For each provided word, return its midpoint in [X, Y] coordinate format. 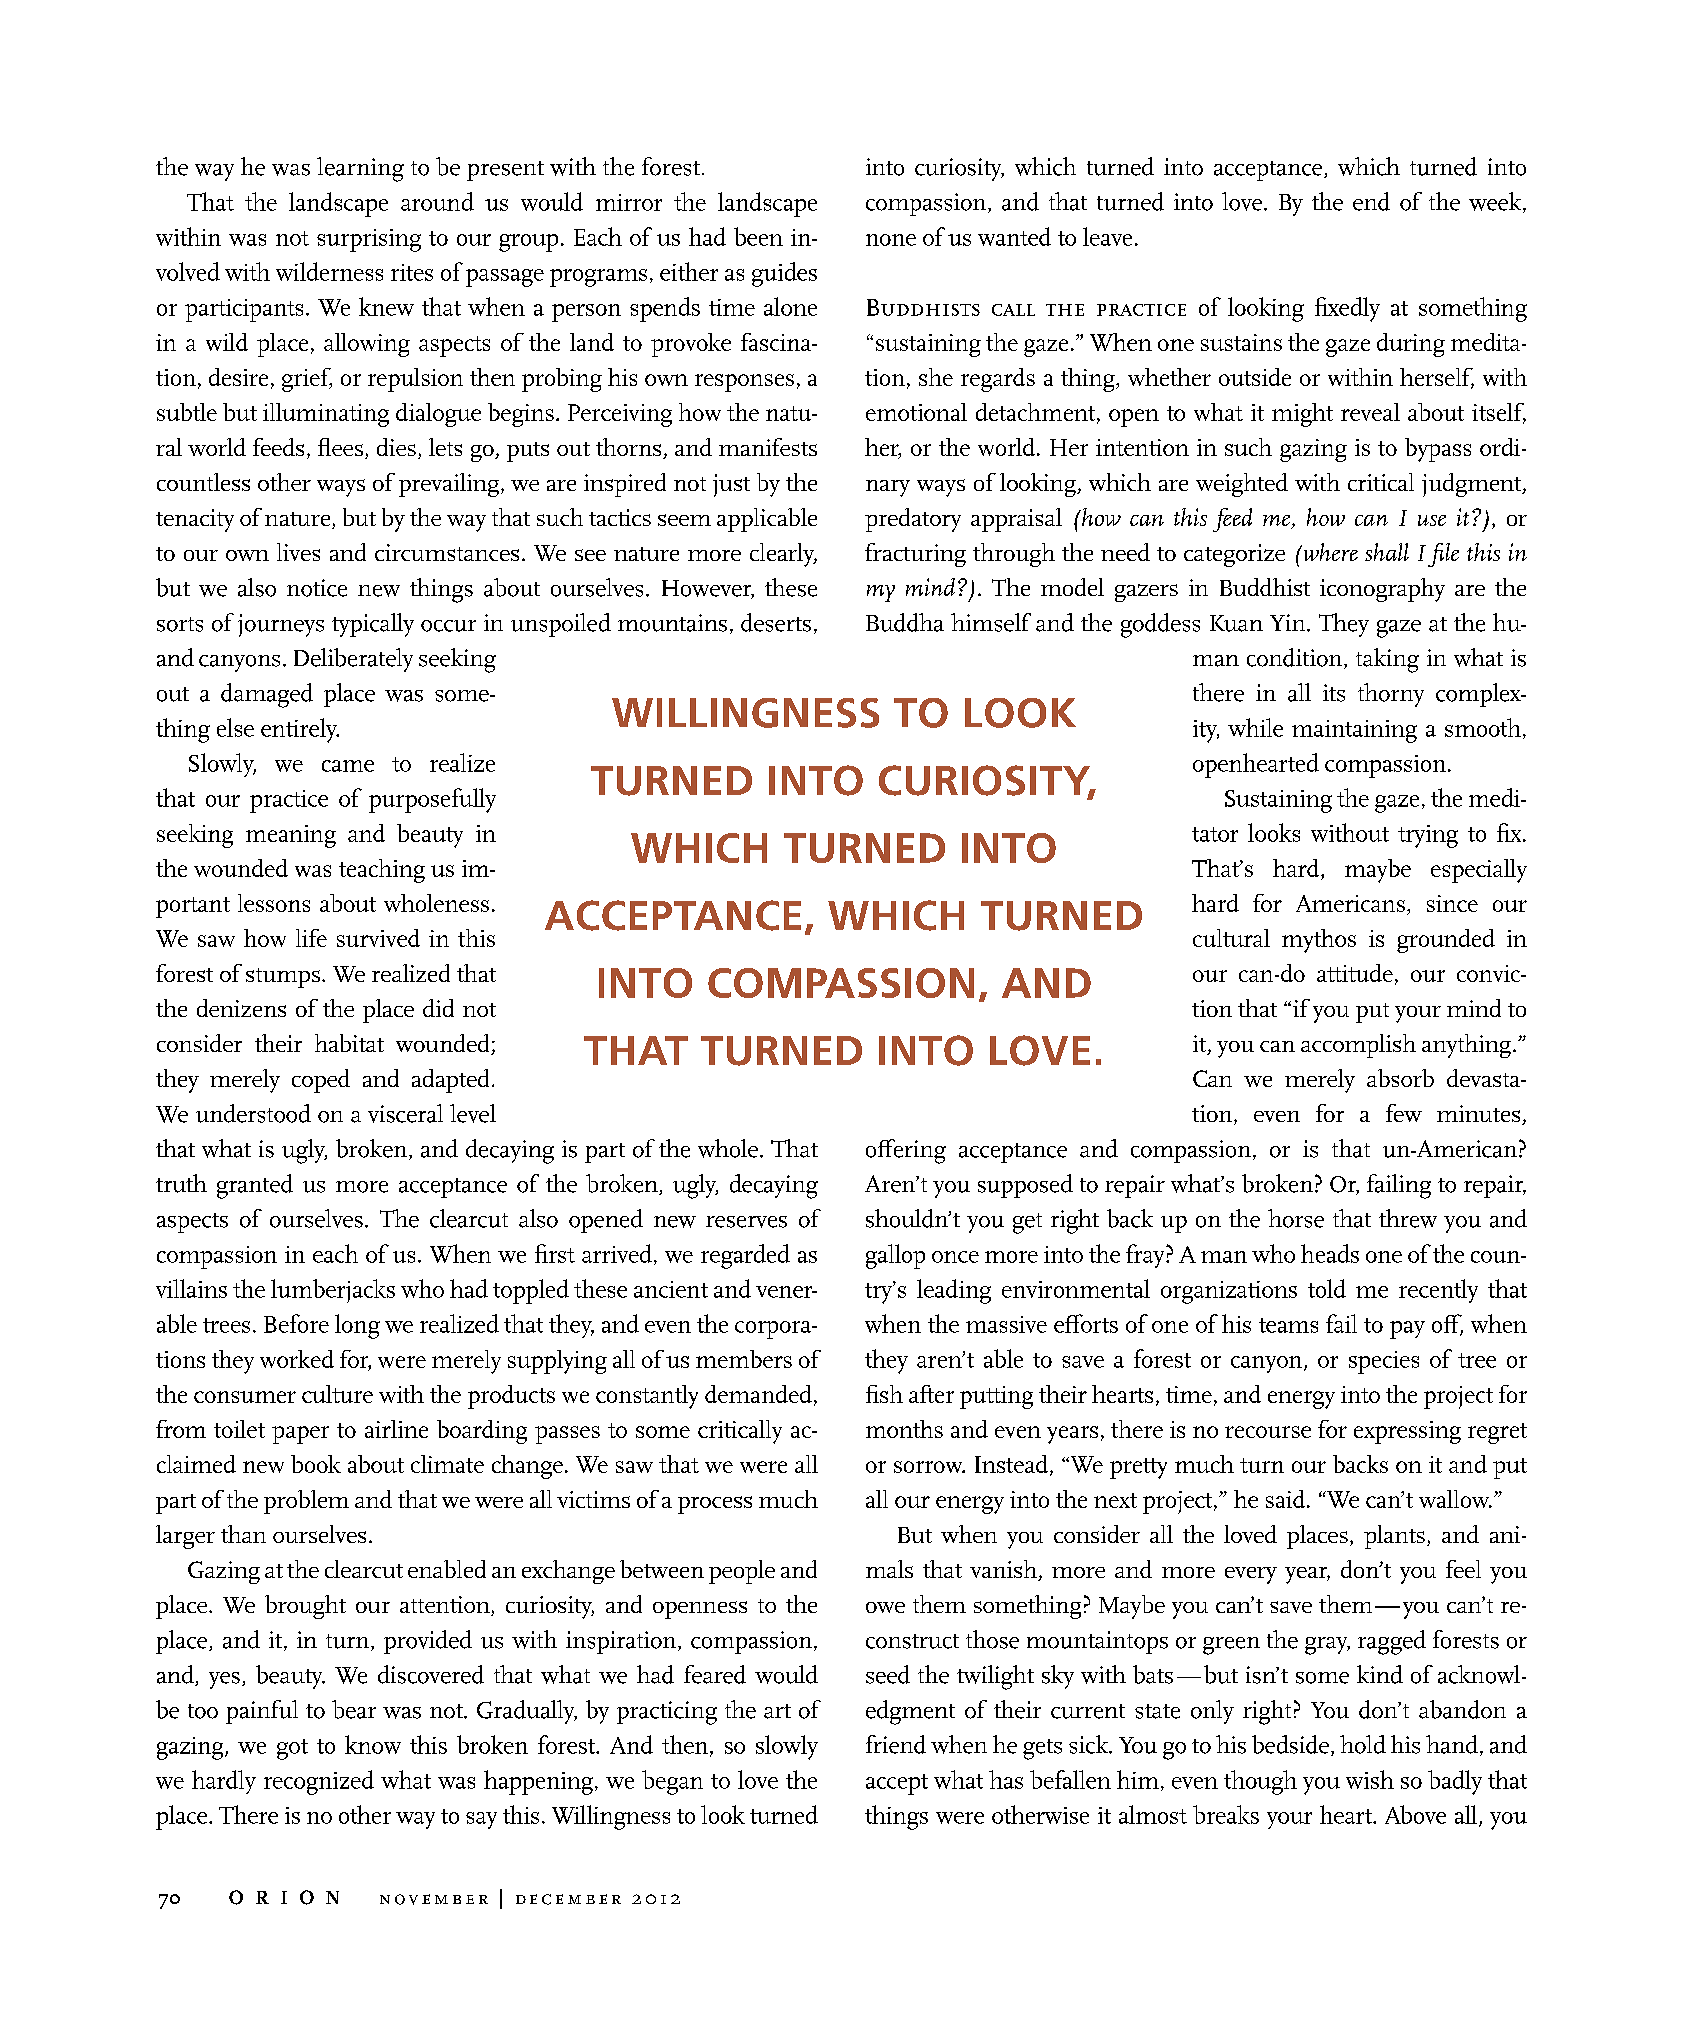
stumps [283, 978]
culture [337, 1394]
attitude [1355, 973]
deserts [776, 622]
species [1384, 1362]
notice [317, 588]
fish [884, 1394]
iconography [1382, 590]
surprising [369, 240]
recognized [319, 1782]
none [891, 240]
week [1496, 202]
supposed [1025, 1186]
